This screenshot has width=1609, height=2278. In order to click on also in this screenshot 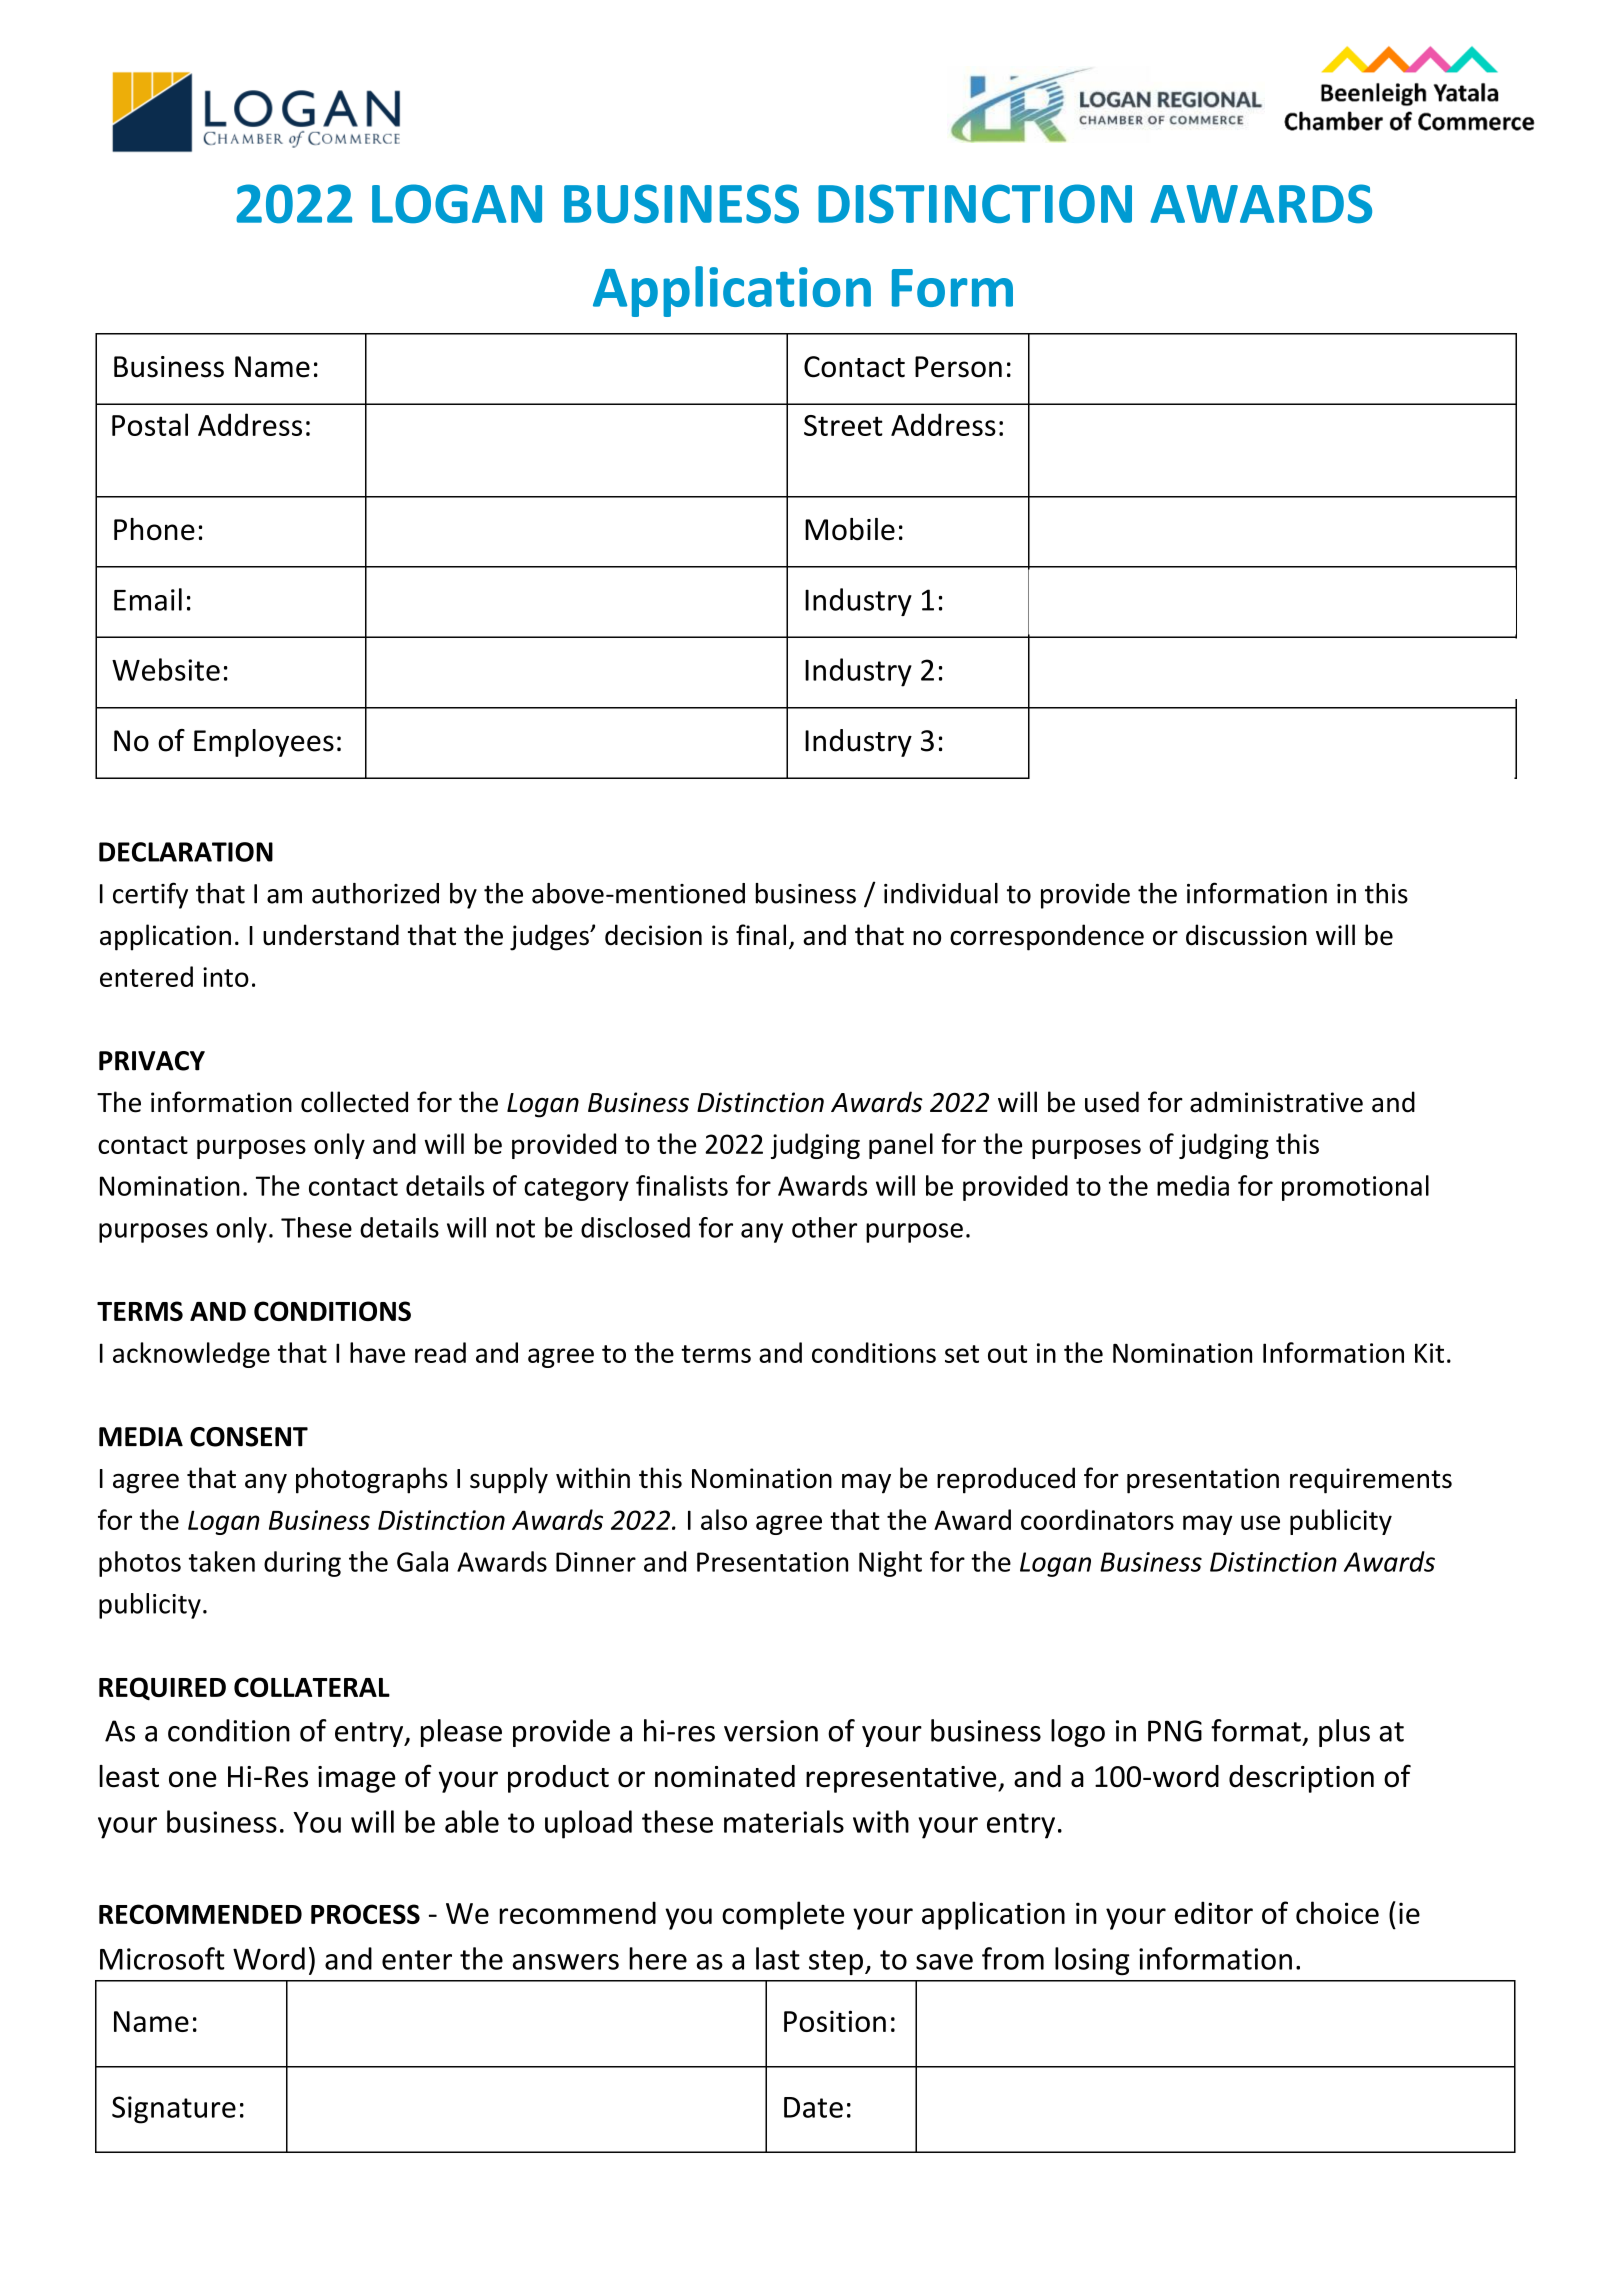, I will do `click(724, 1519)`.
